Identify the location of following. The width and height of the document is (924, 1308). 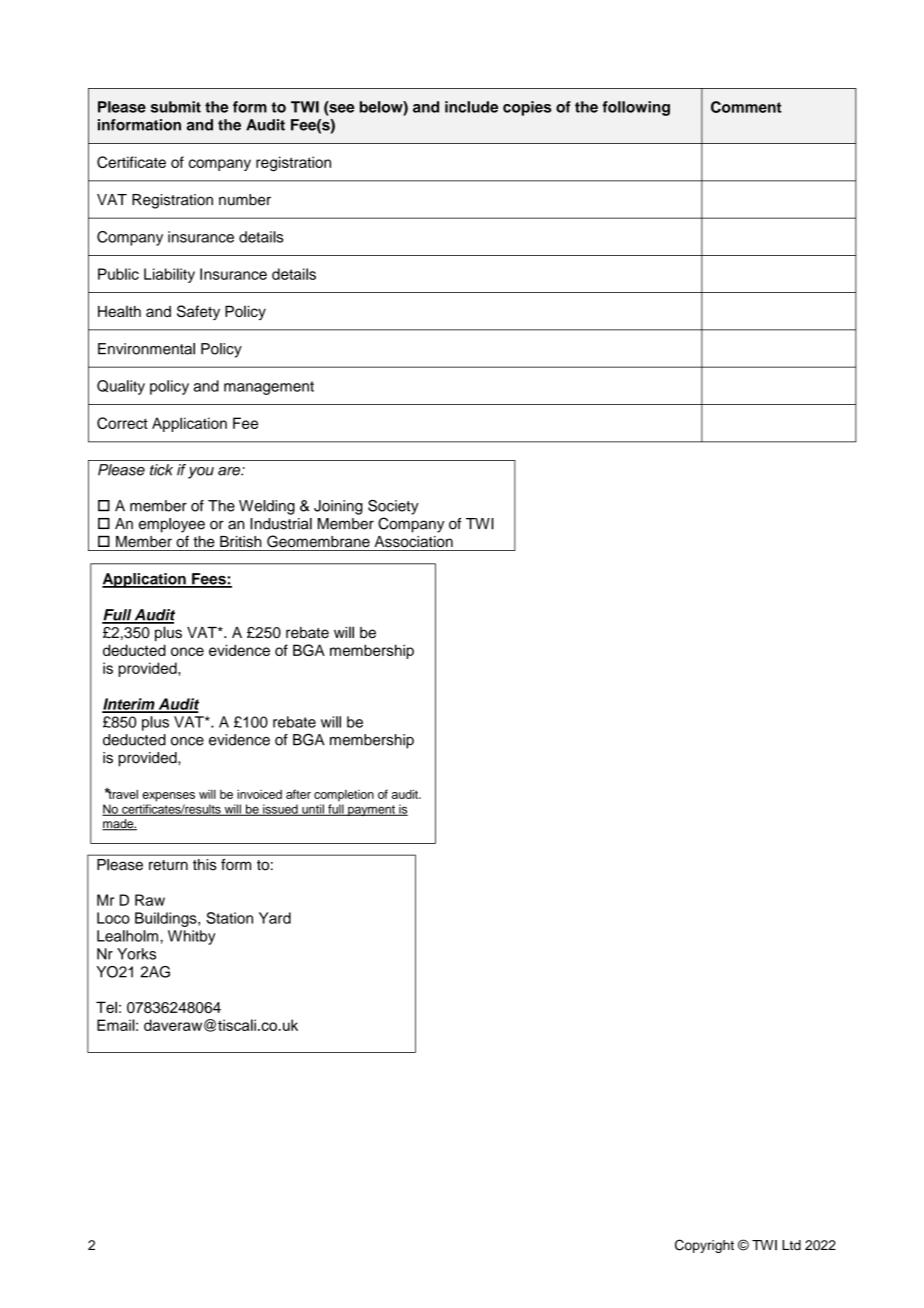
(636, 108).
